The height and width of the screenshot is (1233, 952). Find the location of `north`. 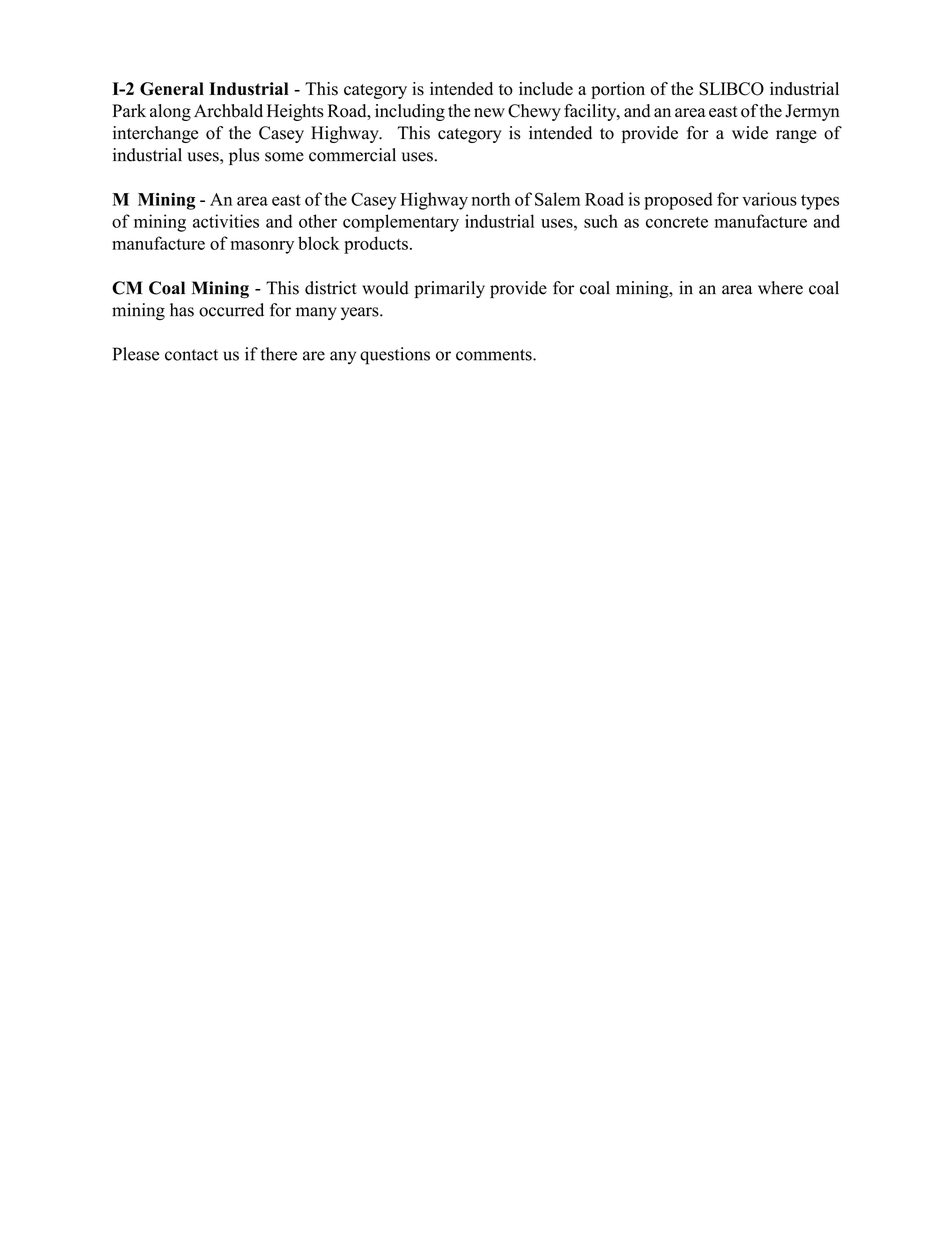

north is located at coordinates (491, 199).
